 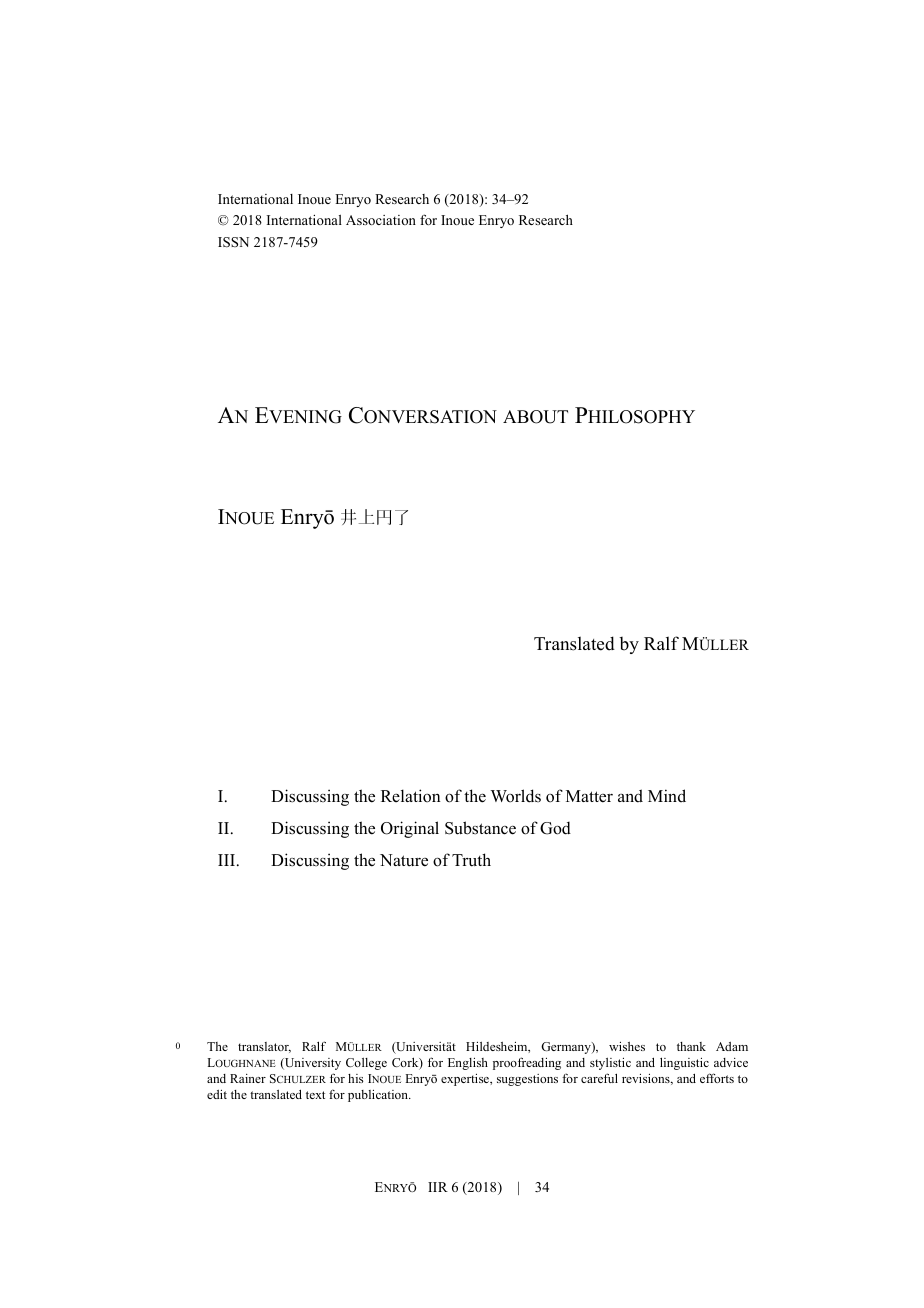 What do you see at coordinates (233, 242) in the screenshot?
I see `ISSN` at bounding box center [233, 242].
